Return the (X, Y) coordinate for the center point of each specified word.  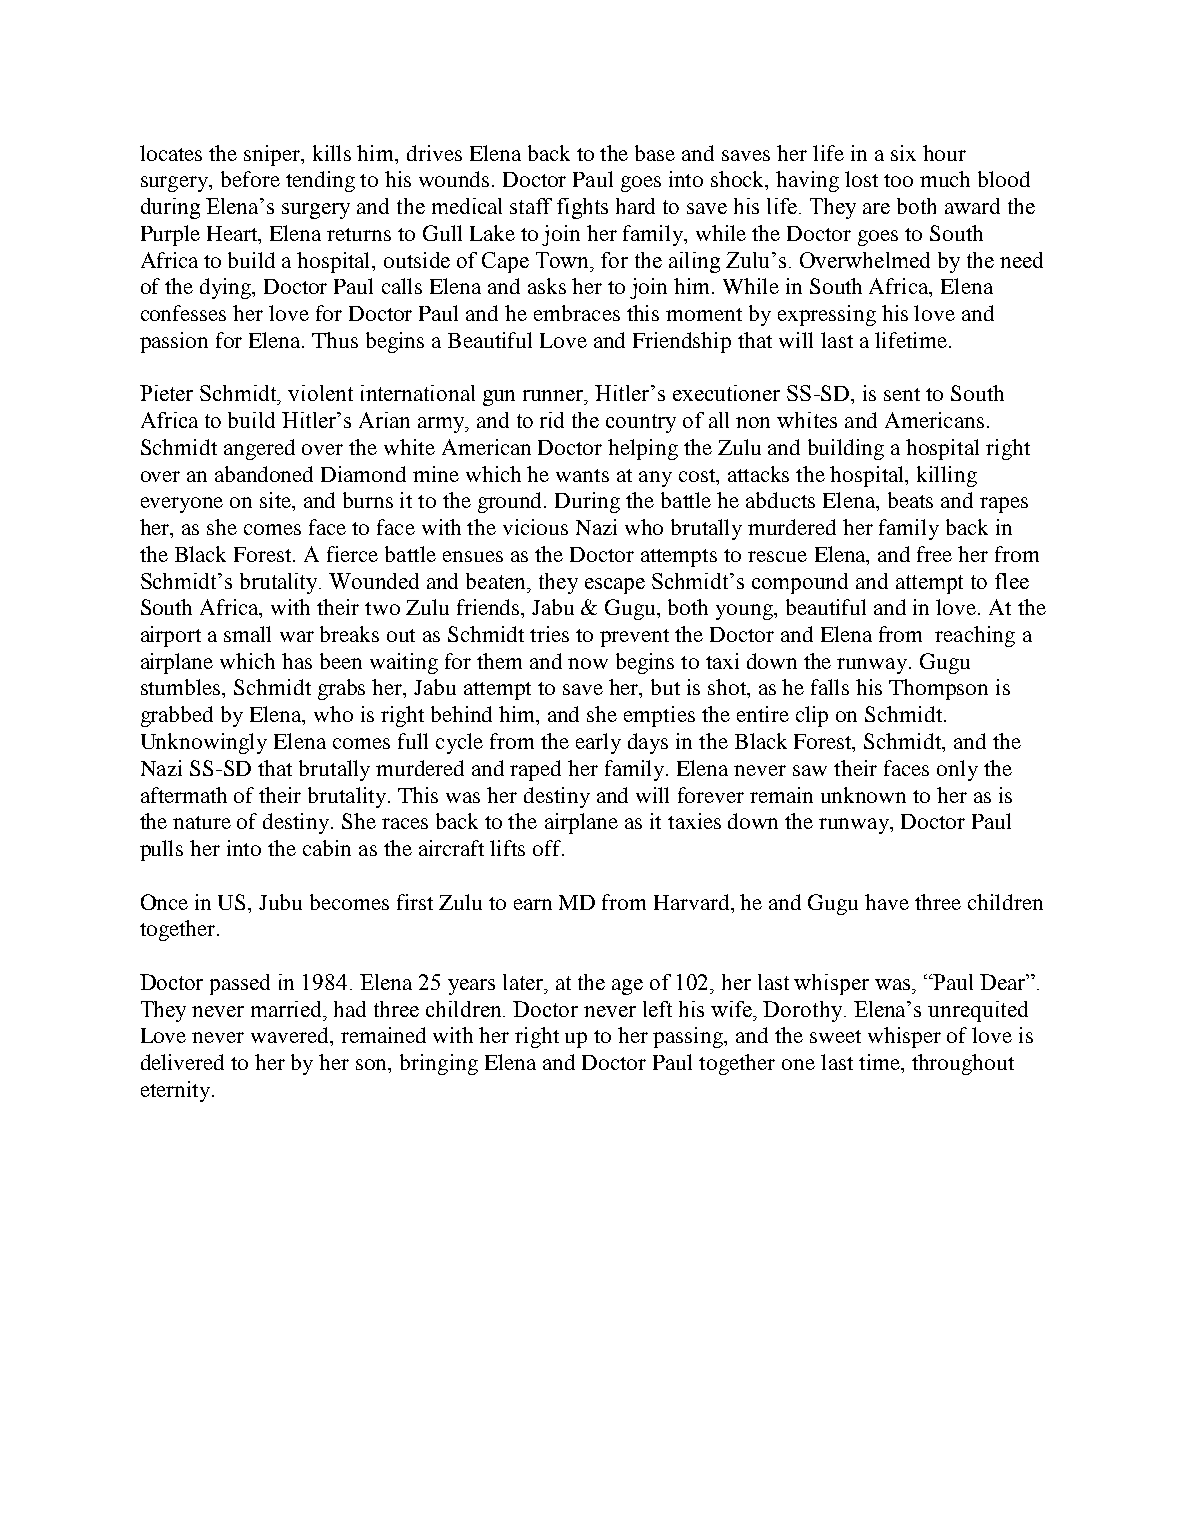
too (898, 180)
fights (582, 208)
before (250, 179)
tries (549, 634)
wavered (291, 1035)
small (247, 634)
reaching (975, 636)
